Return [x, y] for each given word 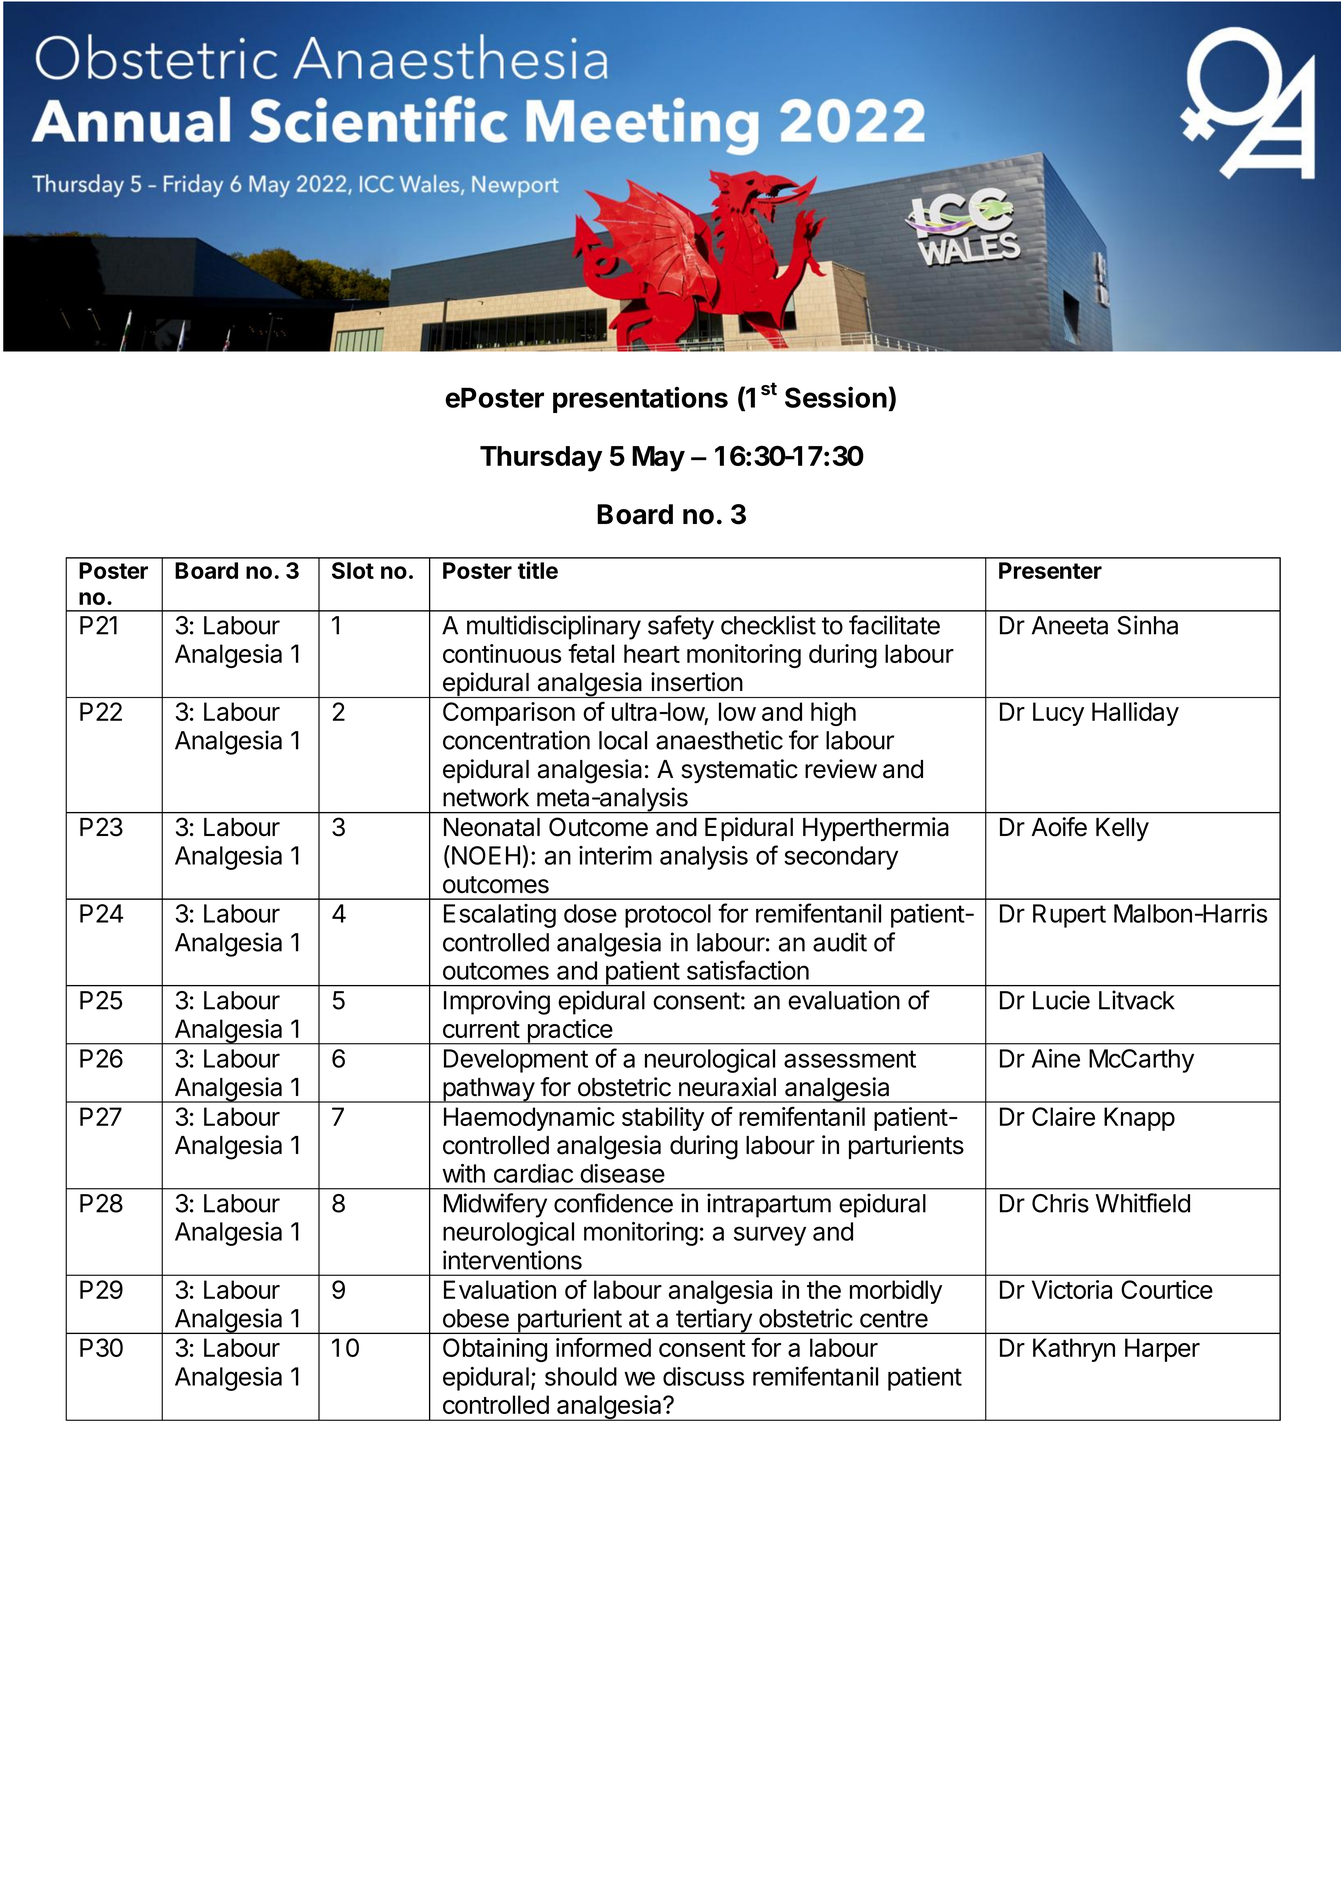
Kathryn [1074, 1350]
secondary [841, 858]
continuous [502, 653]
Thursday [541, 459]
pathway [488, 1090]
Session [836, 397]
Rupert [1069, 916]
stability [663, 1119]
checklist [768, 625]
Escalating [500, 916]
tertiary [714, 1321]
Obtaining [495, 1350]
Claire [1063, 1116]
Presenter [1050, 570]
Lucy [1058, 714]
